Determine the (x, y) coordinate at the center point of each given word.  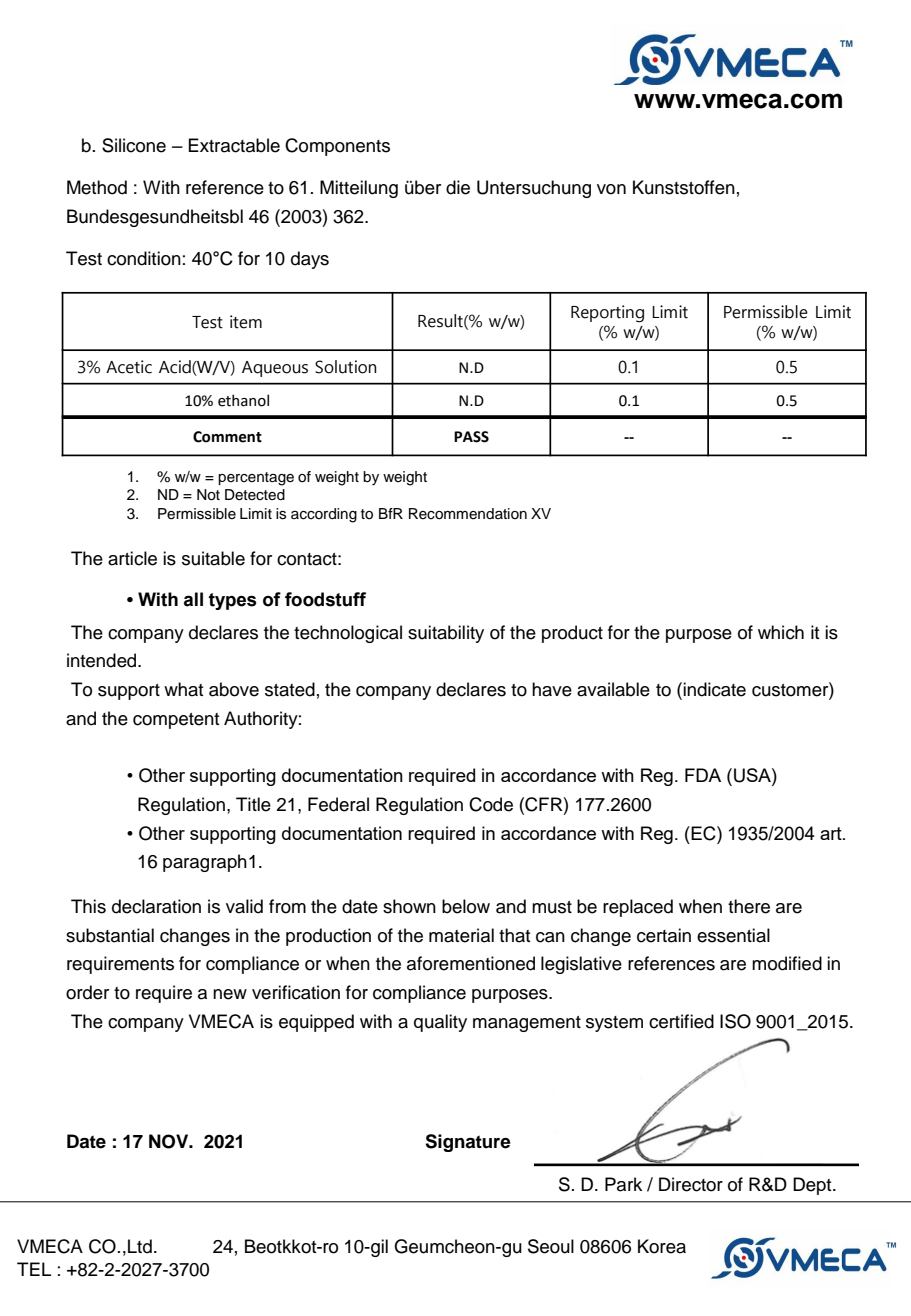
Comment (227, 437)
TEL (34, 1269)
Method (97, 187)
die (458, 187)
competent (176, 721)
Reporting (607, 314)
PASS (471, 437)
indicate (714, 689)
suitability (446, 634)
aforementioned (471, 963)
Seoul (551, 1246)
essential (733, 935)
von (611, 189)
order (87, 992)
